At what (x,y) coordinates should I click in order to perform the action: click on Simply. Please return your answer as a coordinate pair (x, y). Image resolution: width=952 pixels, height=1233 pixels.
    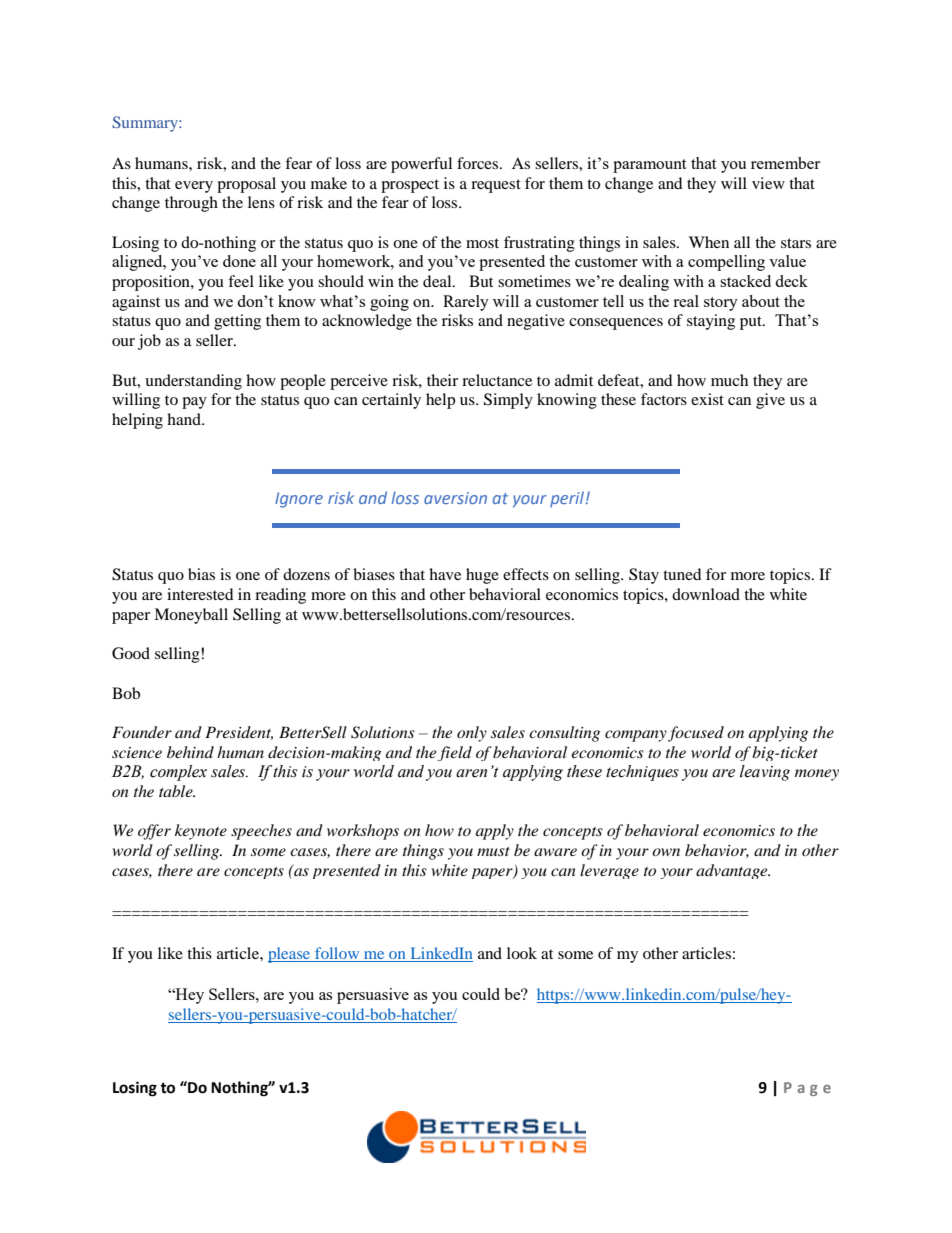
    Looking at the image, I should click on (508, 401).
